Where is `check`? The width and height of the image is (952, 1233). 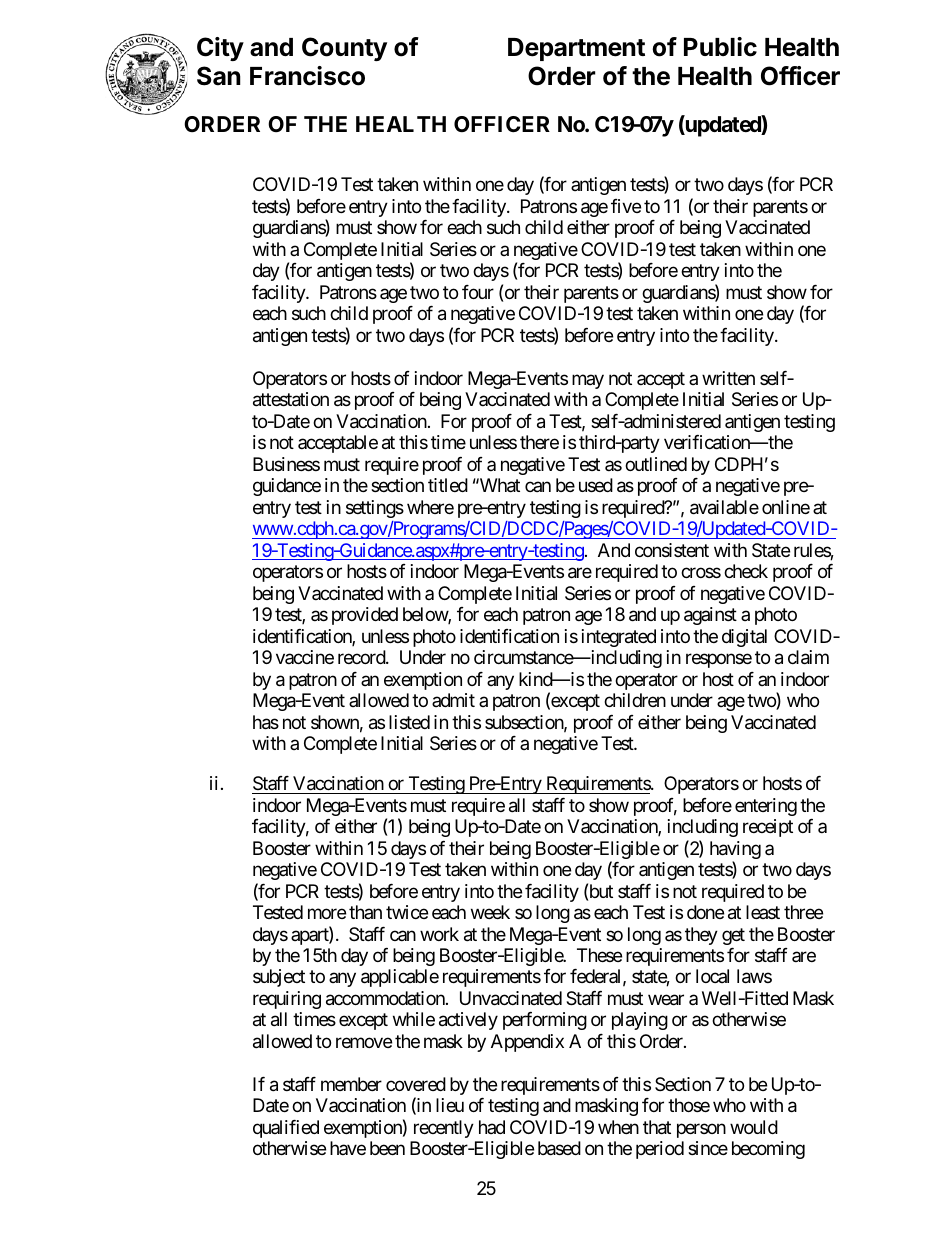
check is located at coordinates (746, 571).
